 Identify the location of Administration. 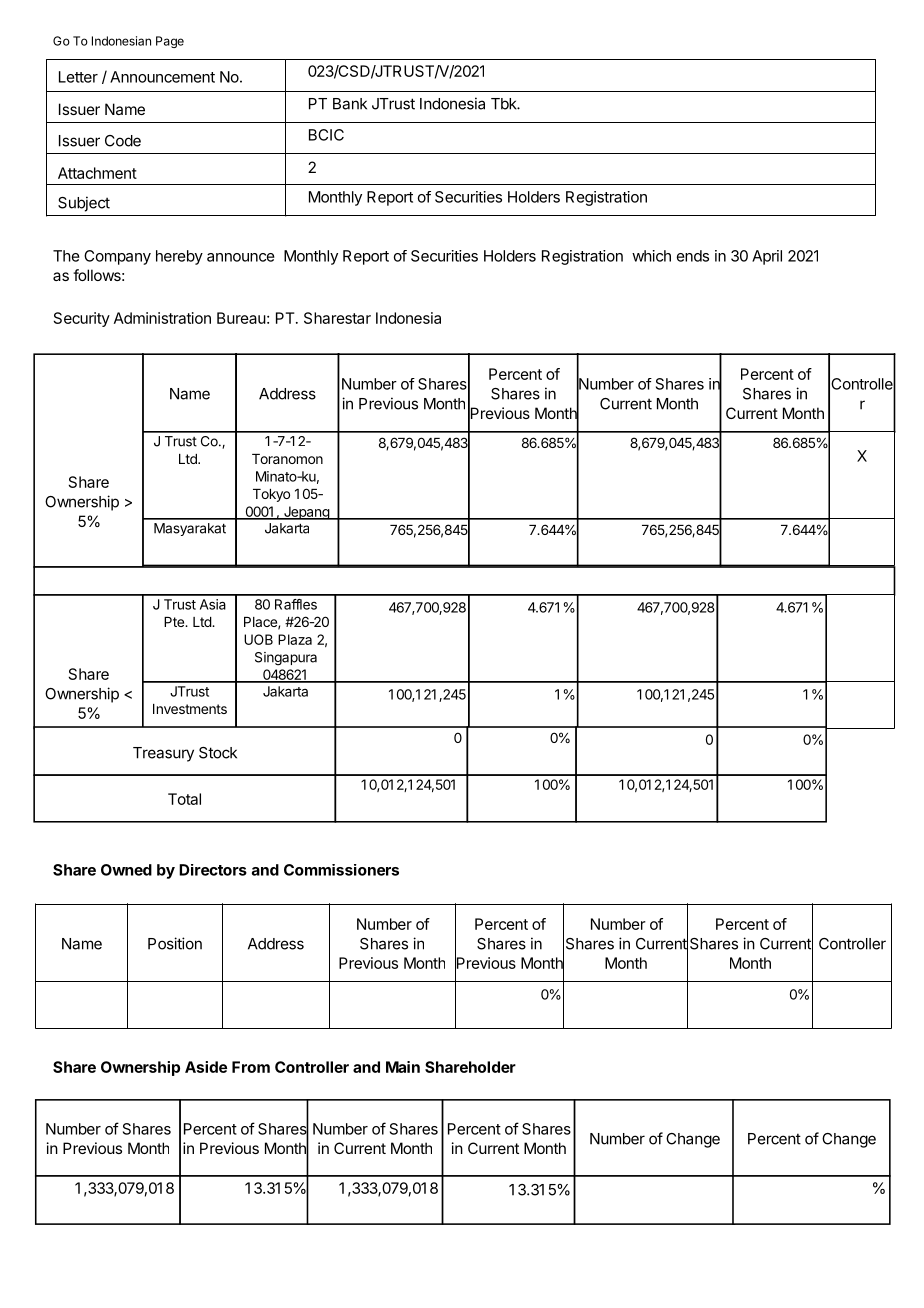
(162, 318).
